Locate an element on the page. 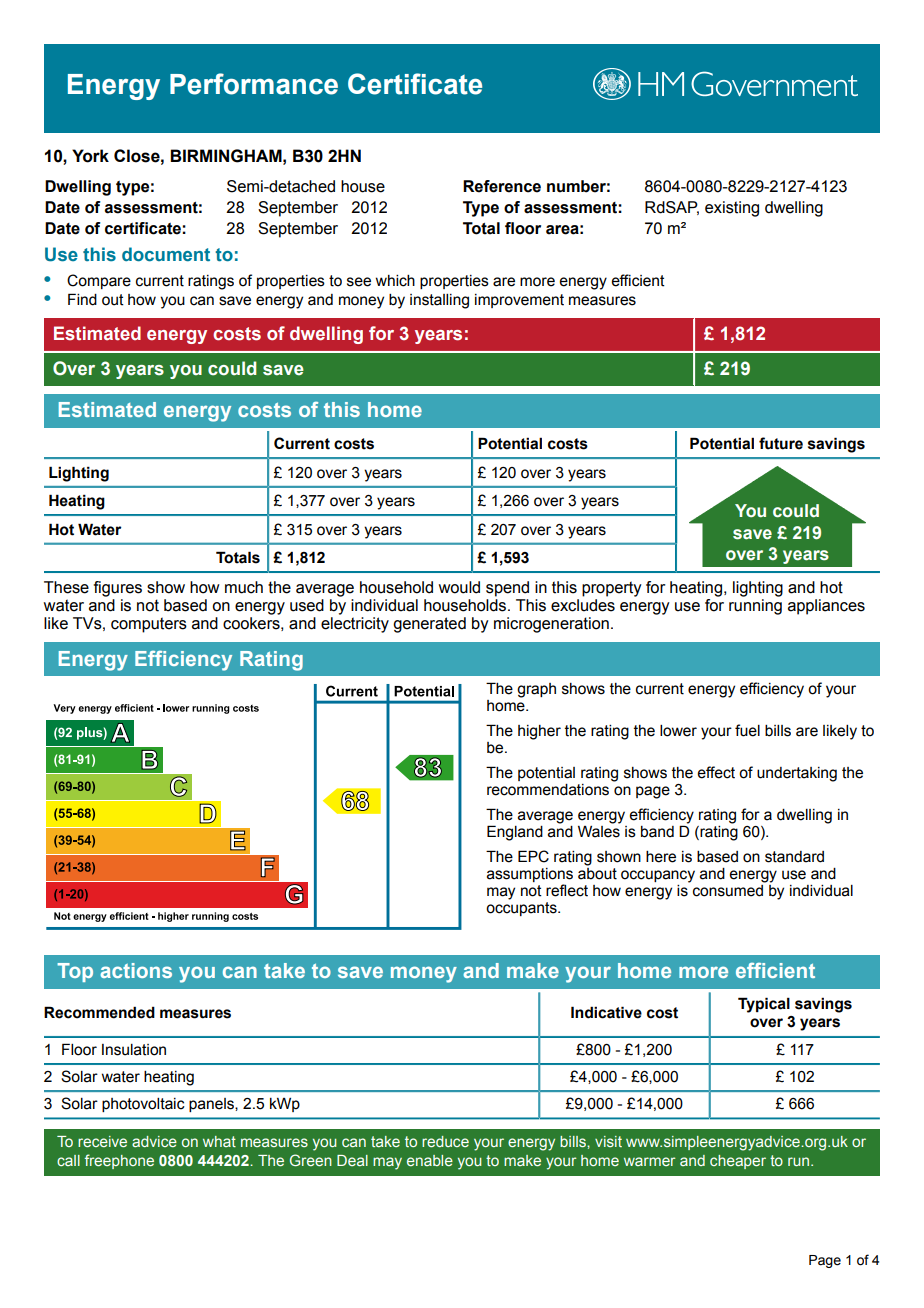  York is located at coordinates (90, 156).
